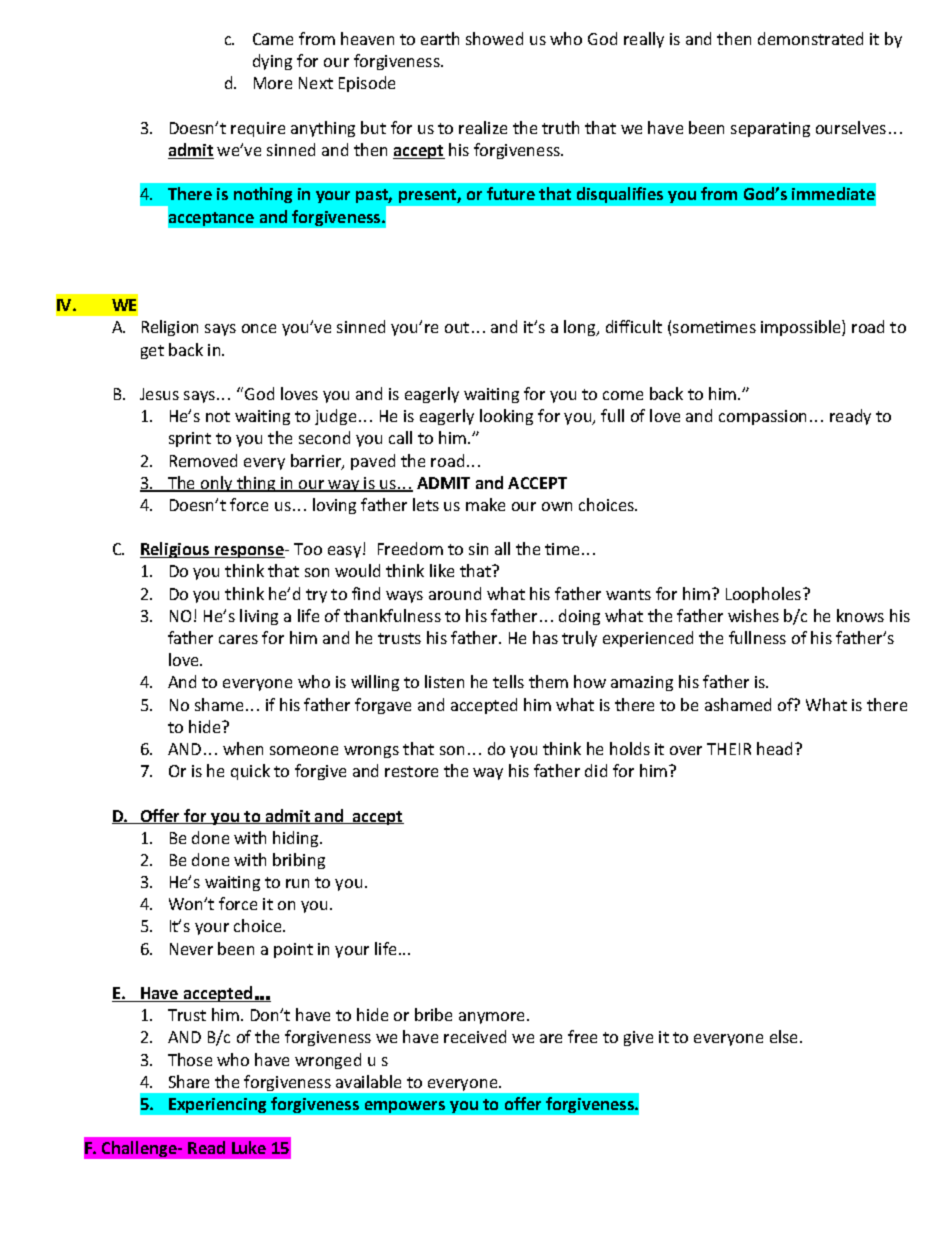 The image size is (952, 1233). Describe the element at coordinates (405, 1107) in the screenshot. I see `empowers` at that location.
